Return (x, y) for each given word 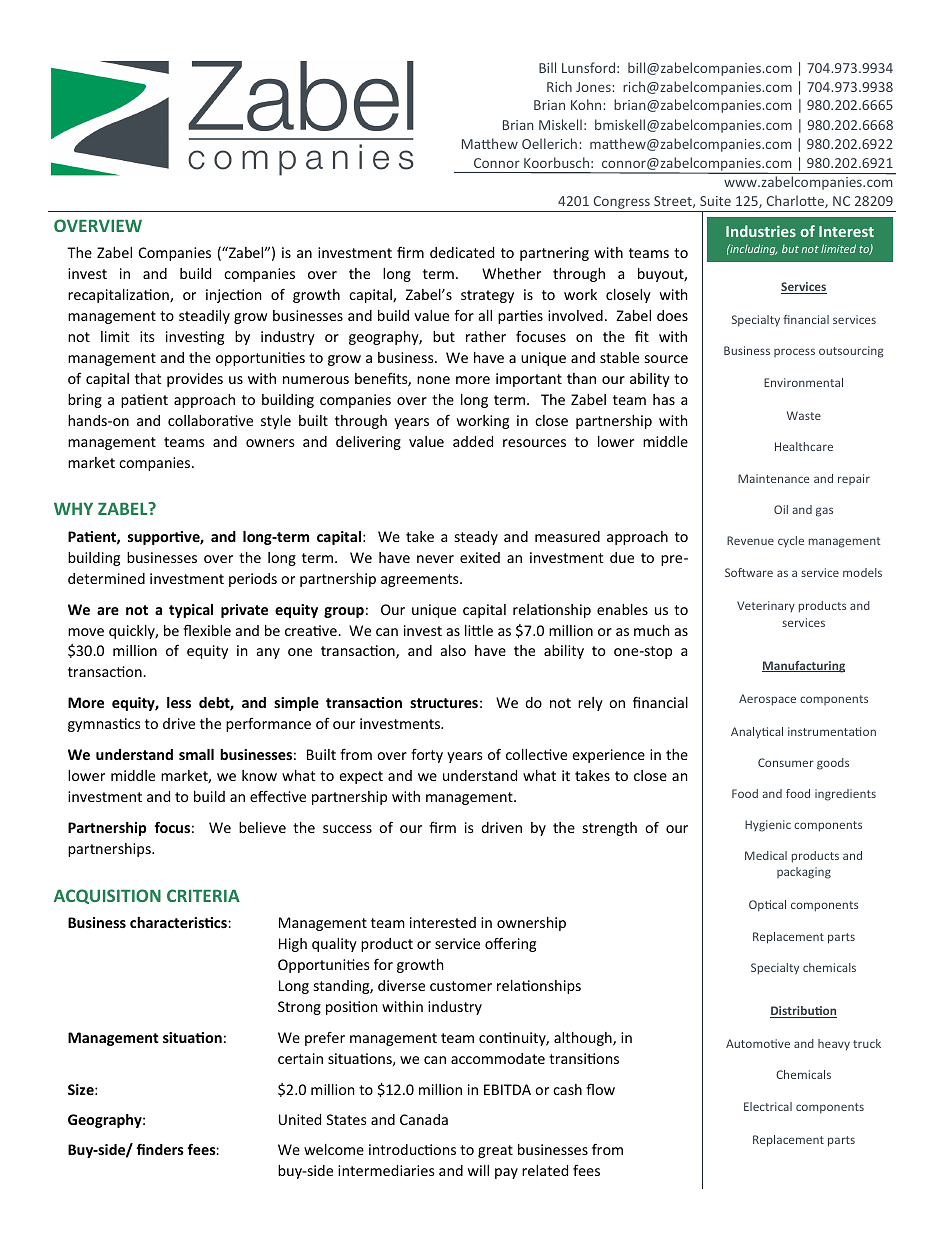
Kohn (586, 104)
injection (233, 296)
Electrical (768, 1106)
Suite (715, 201)
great (495, 1151)
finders (160, 1149)
